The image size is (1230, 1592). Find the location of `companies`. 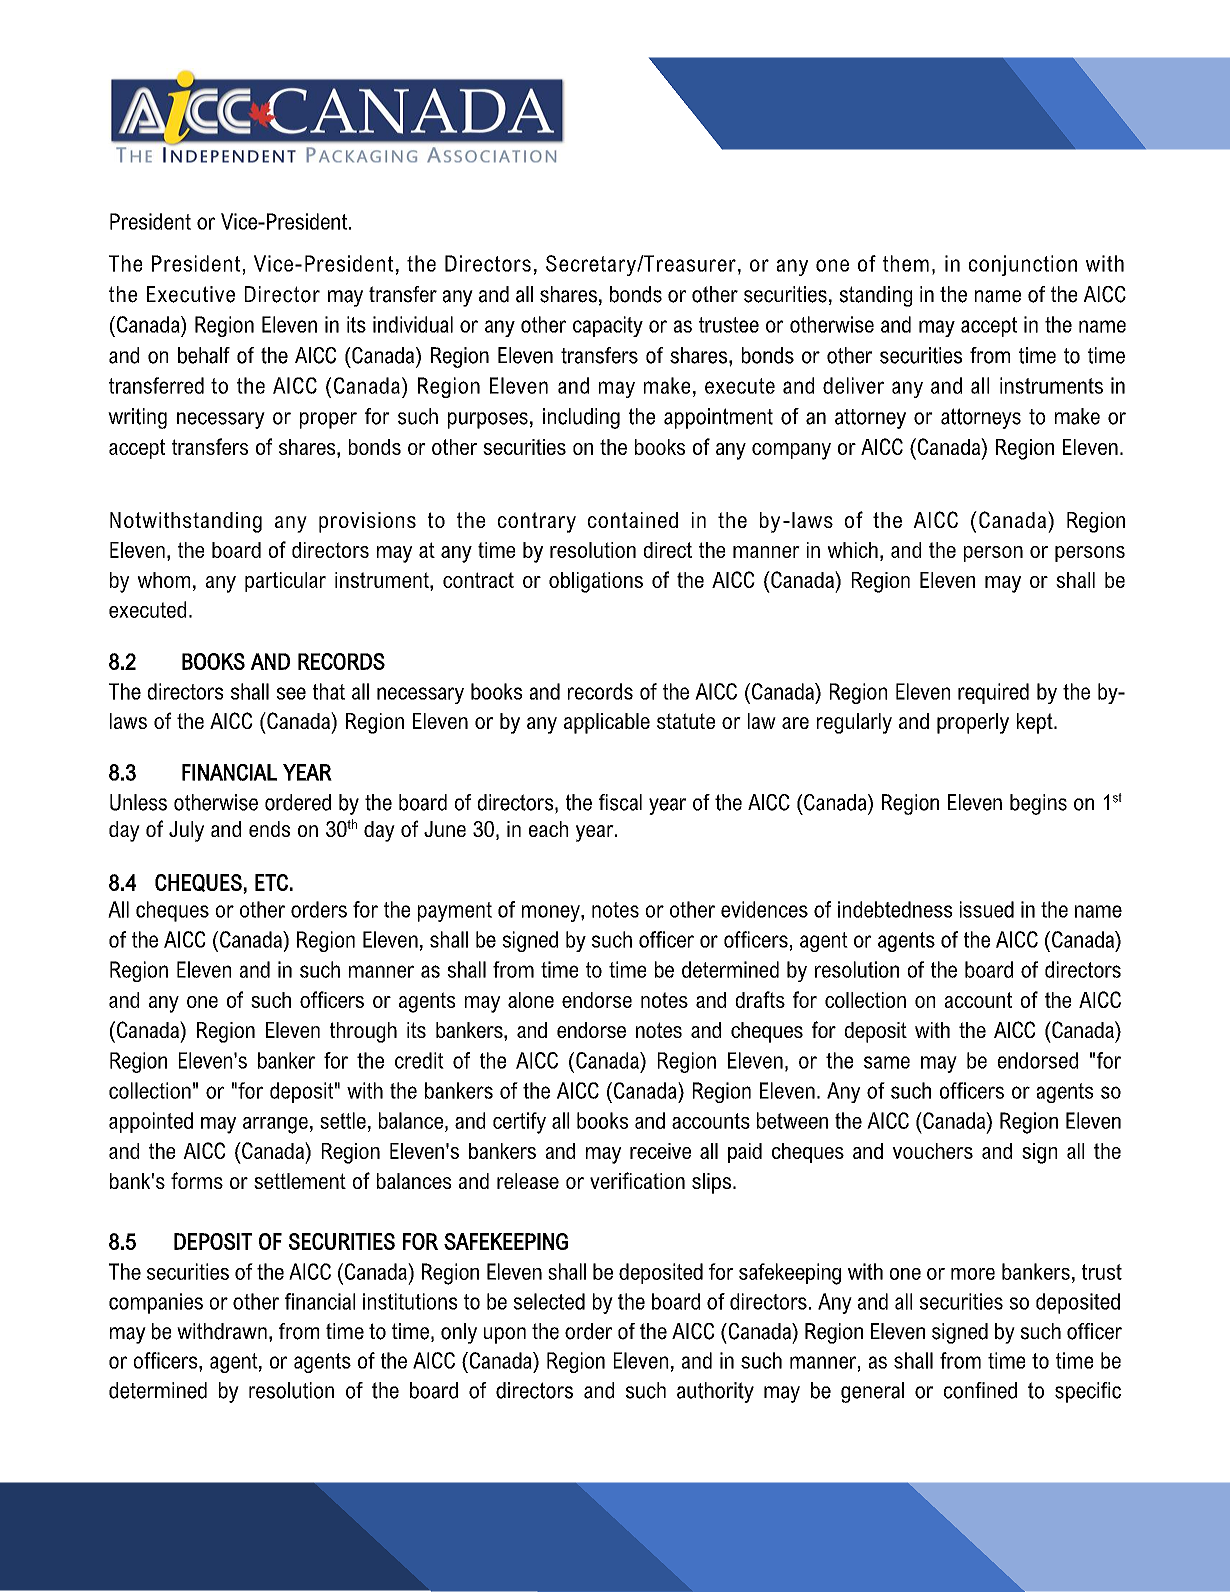

companies is located at coordinates (156, 1303).
